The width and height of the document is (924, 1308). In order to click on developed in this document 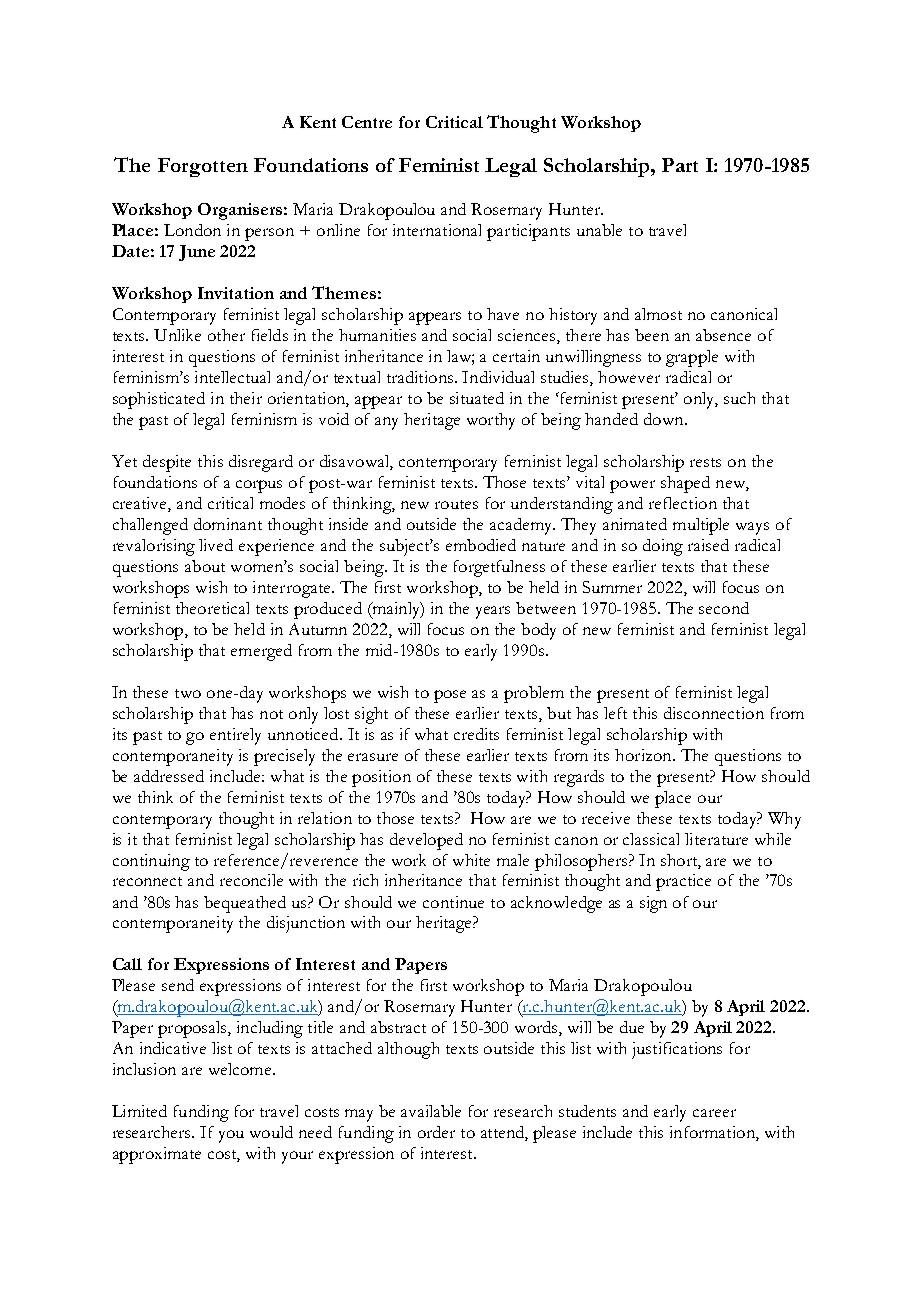, I will do `click(426, 841)`.
